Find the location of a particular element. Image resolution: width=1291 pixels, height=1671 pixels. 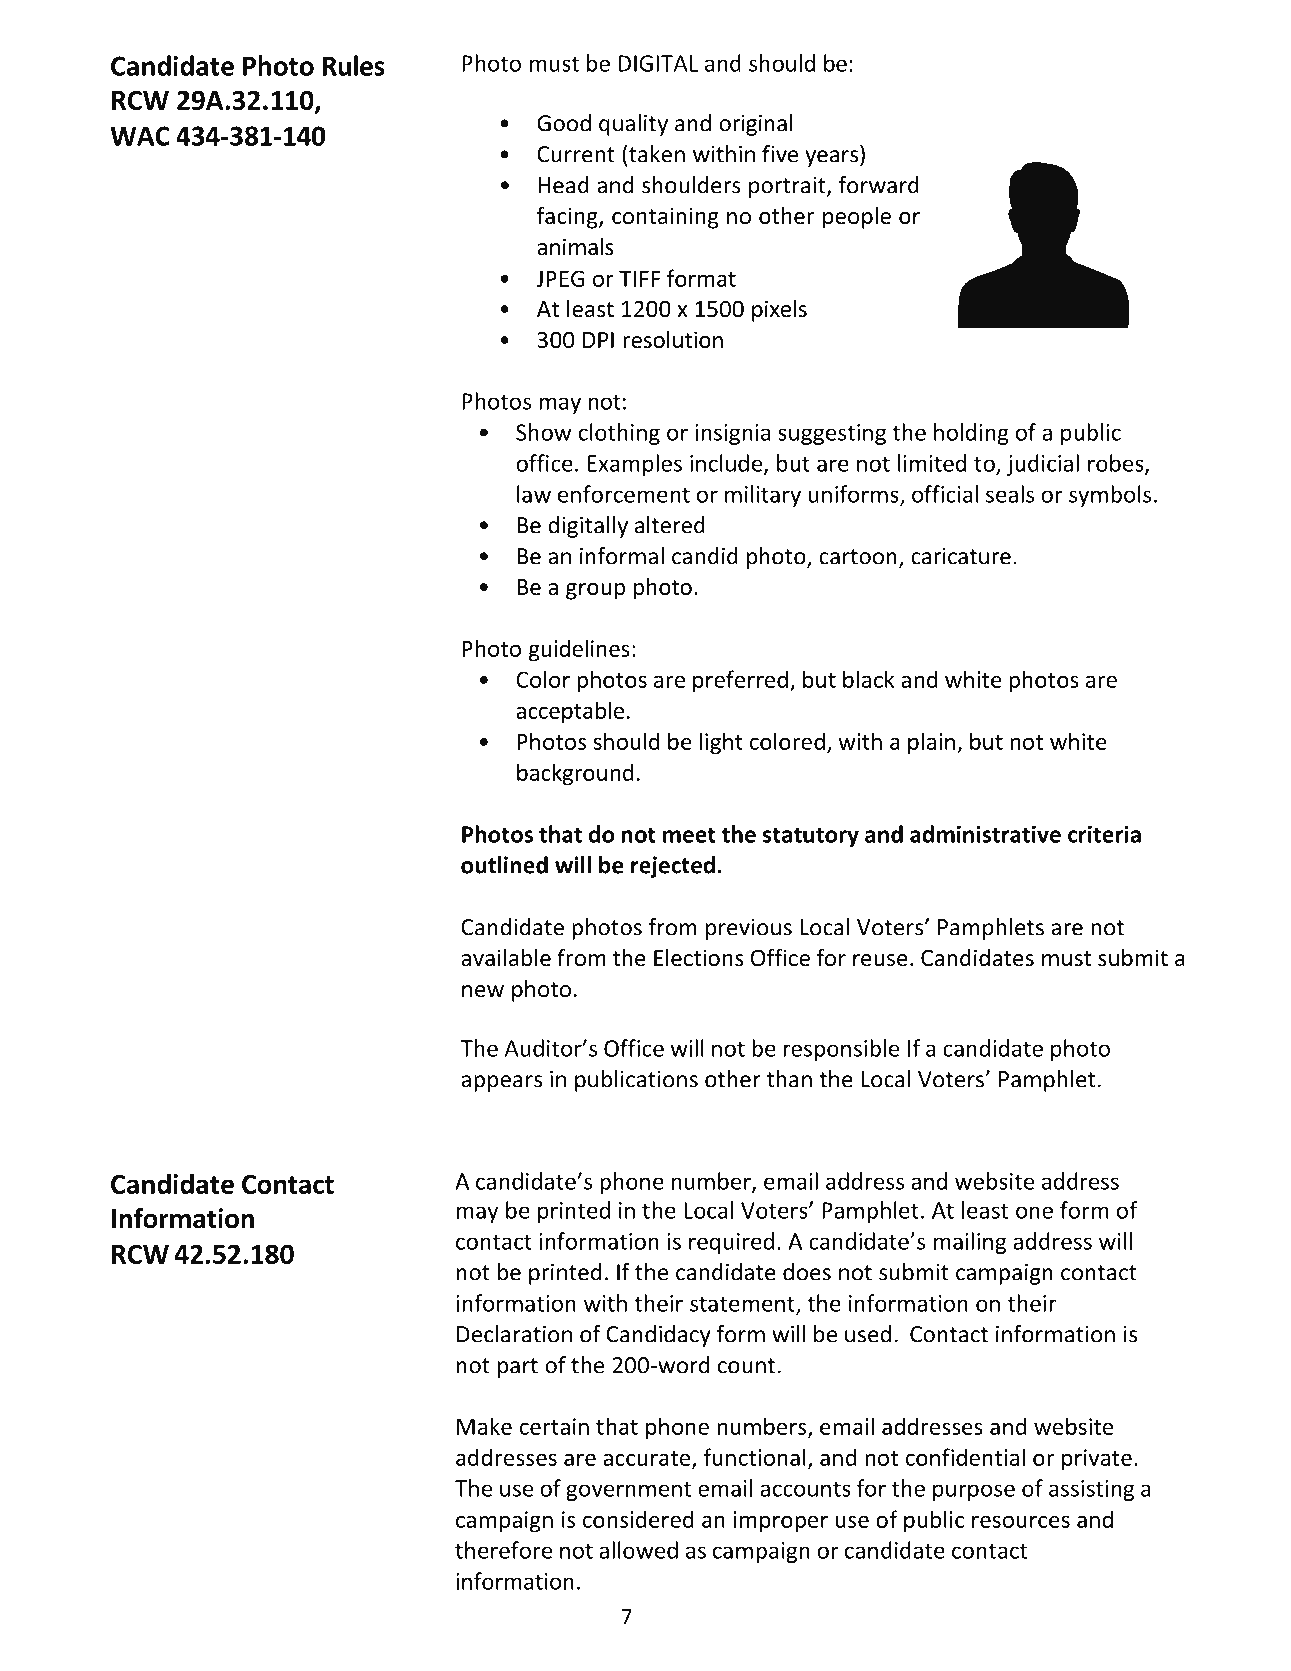

background is located at coordinates (575, 774).
